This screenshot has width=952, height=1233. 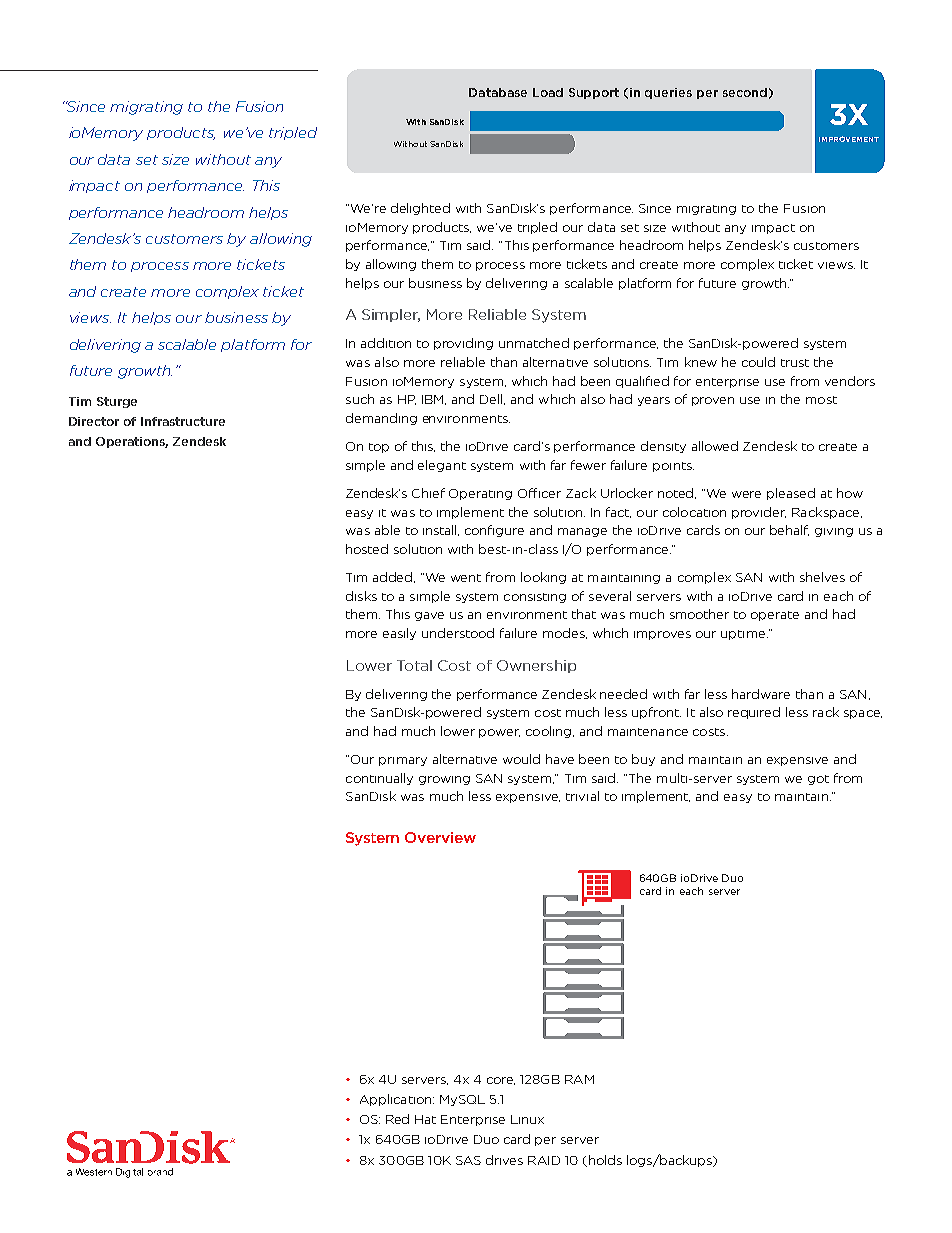 I want to click on delighted, so click(x=420, y=209).
